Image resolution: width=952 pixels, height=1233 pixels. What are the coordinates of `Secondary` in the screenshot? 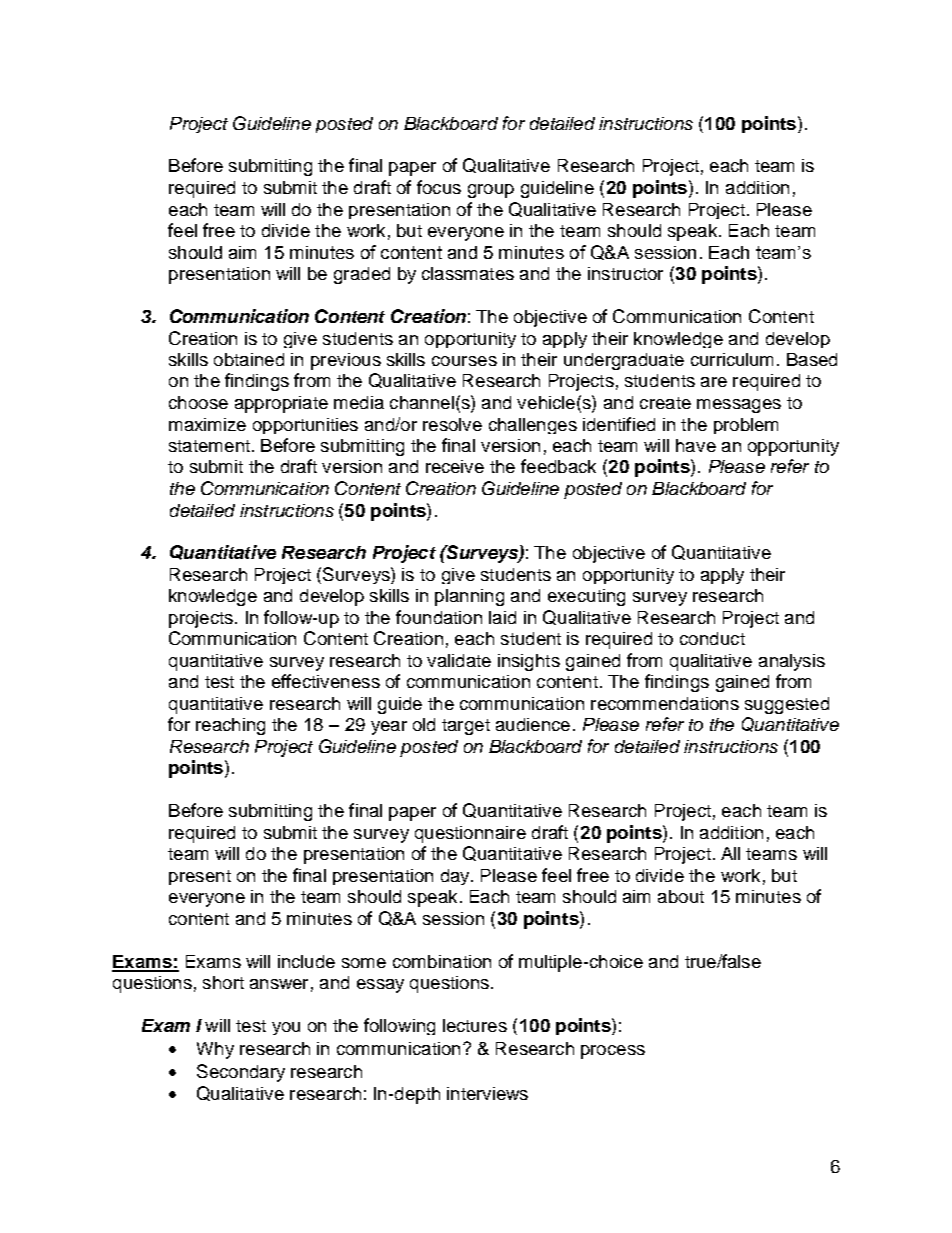 It's located at (241, 1073).
